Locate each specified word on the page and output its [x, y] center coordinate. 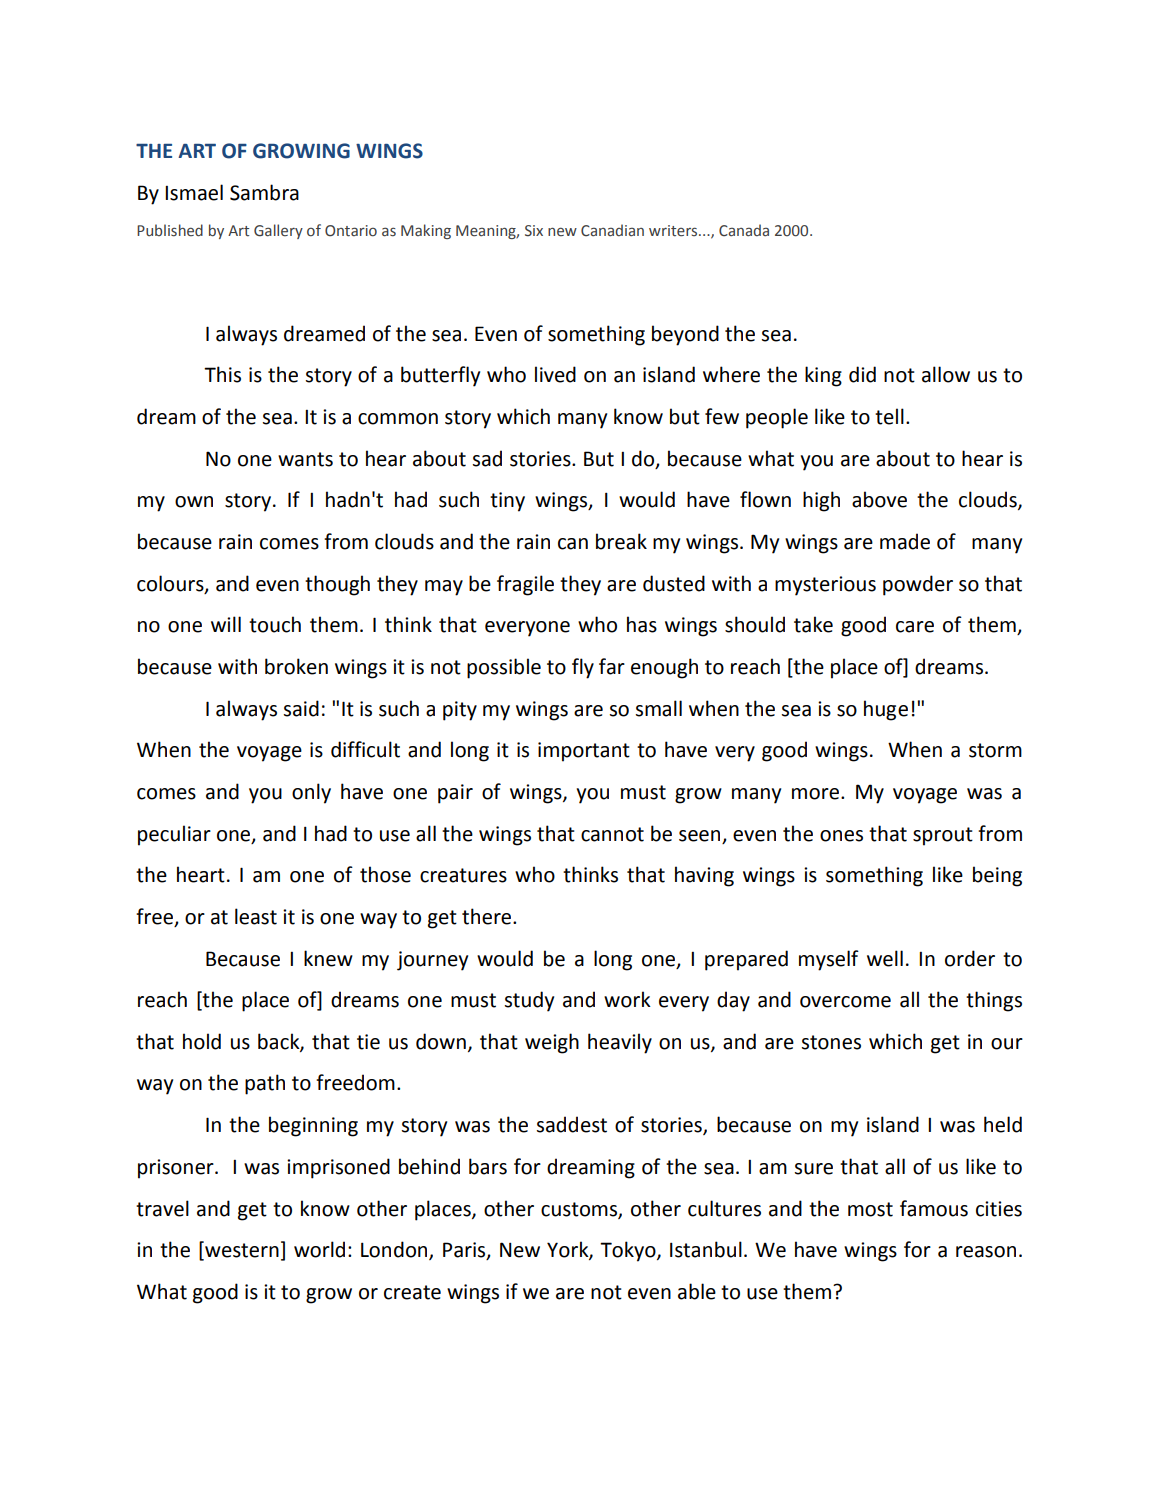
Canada [744, 230]
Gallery [278, 231]
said [301, 708]
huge [886, 710]
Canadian [612, 230]
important [584, 752]
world [319, 1249]
